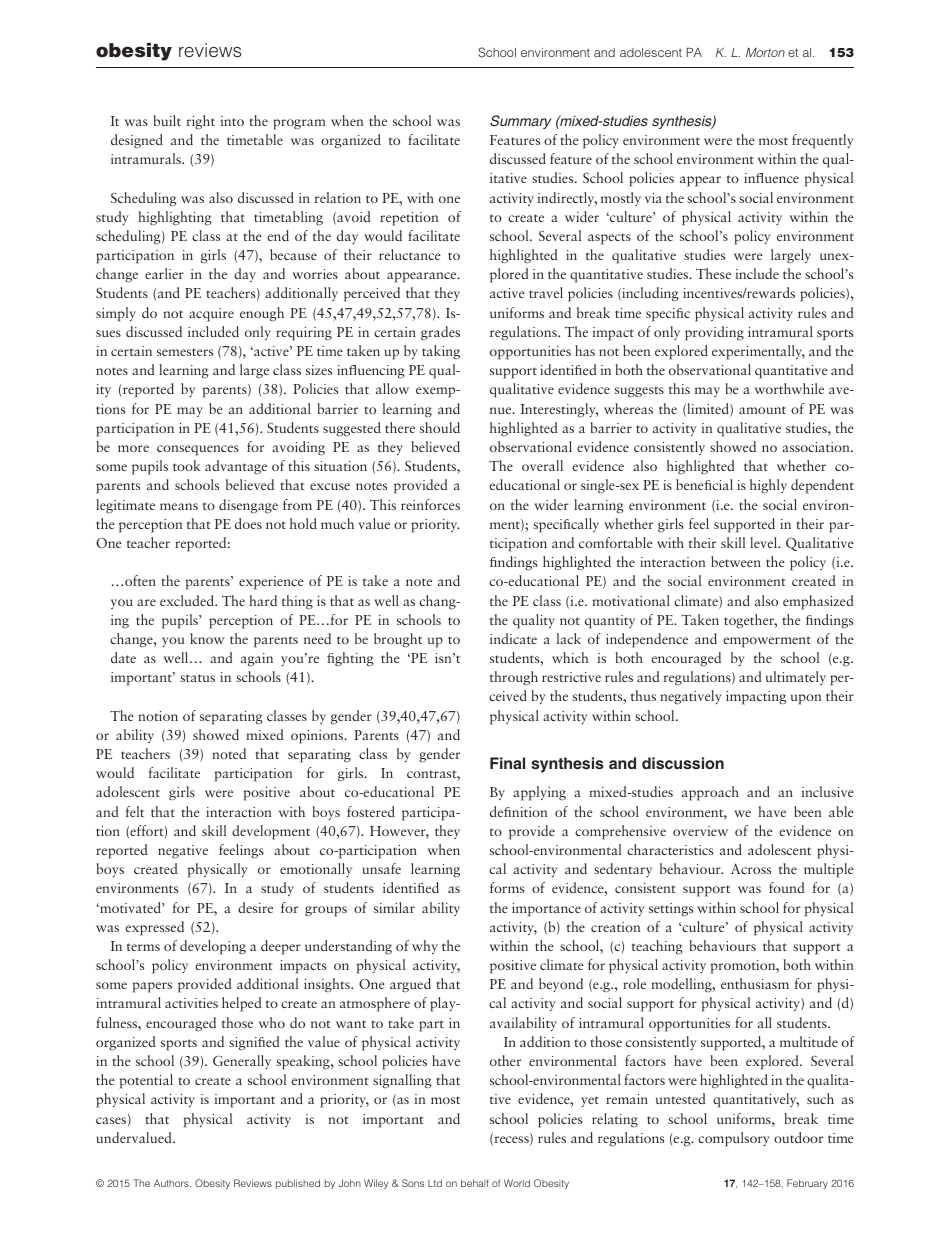  What do you see at coordinates (255, 907) in the screenshot?
I see `desire` at bounding box center [255, 907].
